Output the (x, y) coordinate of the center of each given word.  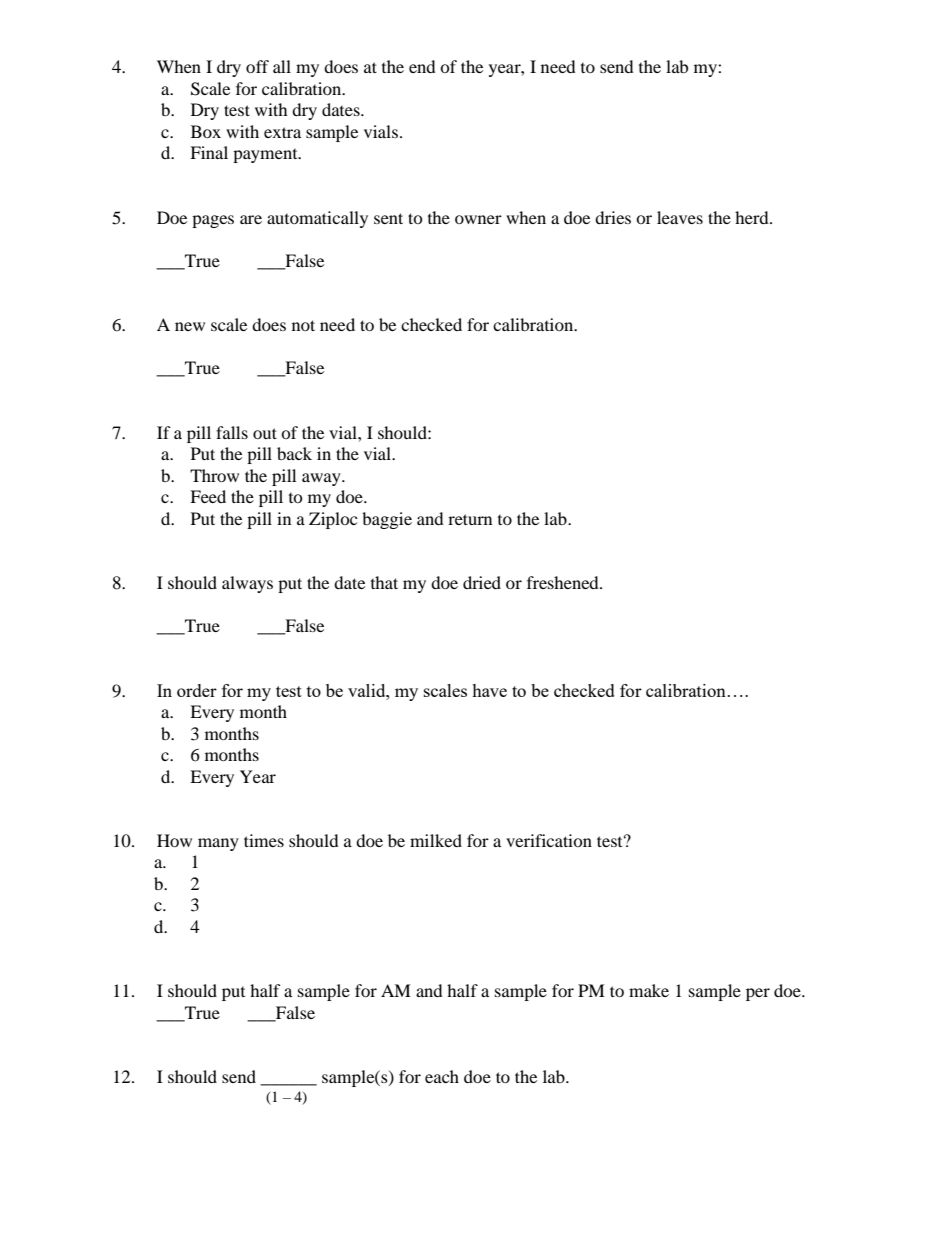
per (758, 994)
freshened (564, 582)
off (257, 66)
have (489, 690)
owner (478, 219)
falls (232, 432)
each (442, 1076)
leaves (680, 217)
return (470, 519)
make (649, 990)
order (197, 690)
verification (549, 840)
